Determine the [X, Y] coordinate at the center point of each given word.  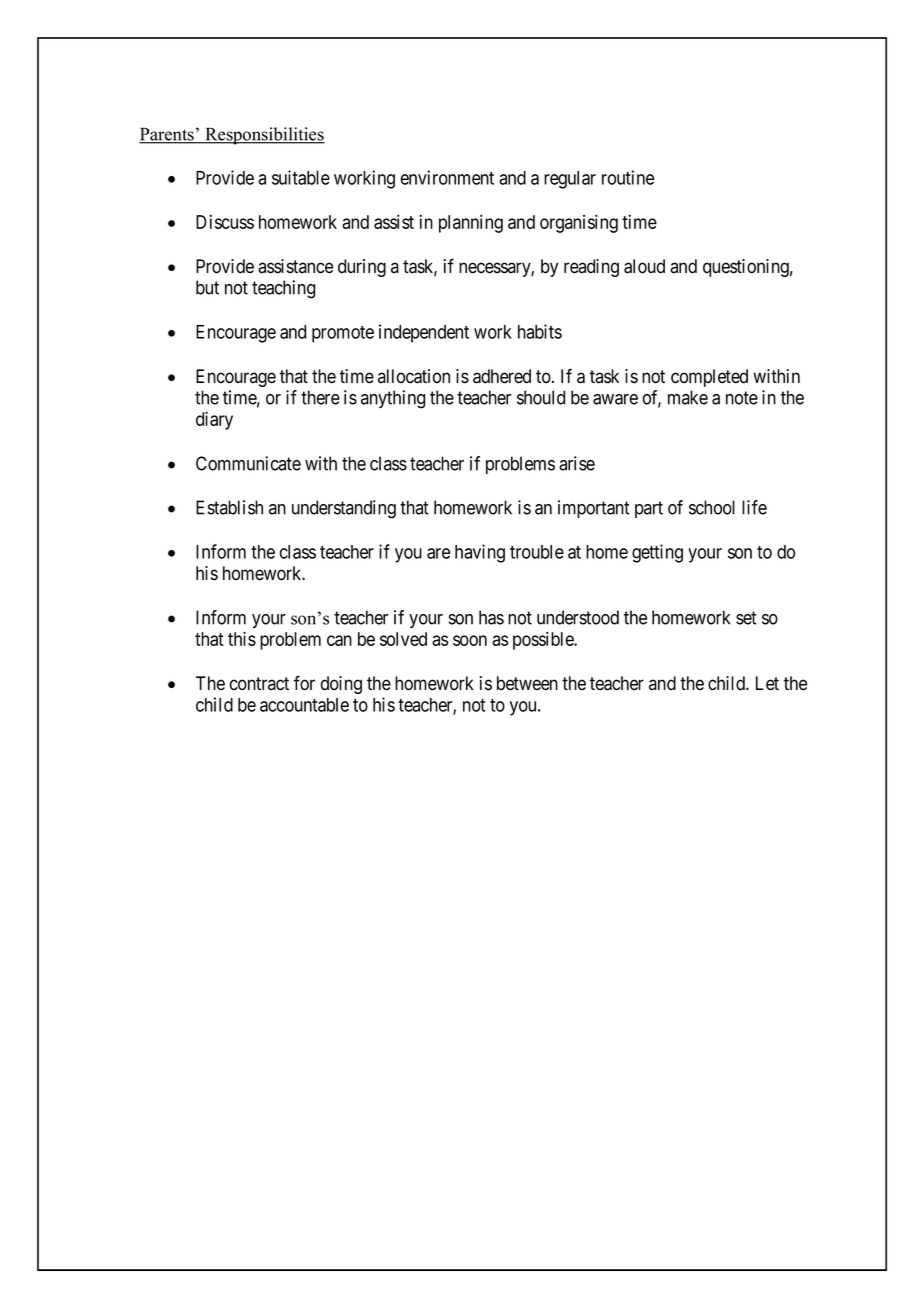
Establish [229, 507]
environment [447, 177]
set [746, 618]
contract [259, 684]
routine [628, 177]
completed [709, 378]
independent [424, 333]
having [480, 553]
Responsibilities [264, 136]
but [207, 287]
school [712, 507]
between [527, 683]
